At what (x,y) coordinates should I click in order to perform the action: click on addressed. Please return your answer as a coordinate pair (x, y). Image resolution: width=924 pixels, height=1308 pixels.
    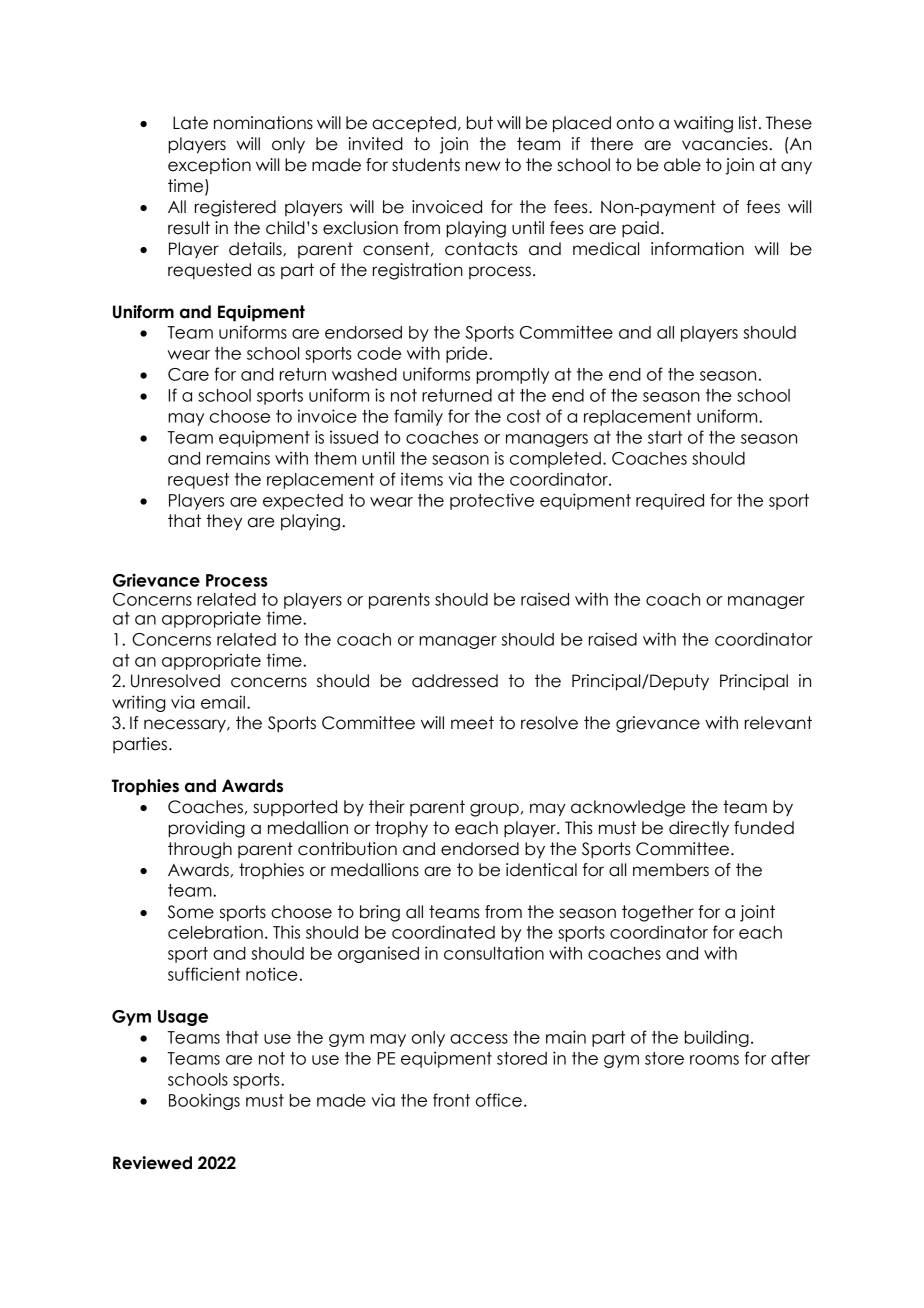
    Looking at the image, I should click on (455, 681).
